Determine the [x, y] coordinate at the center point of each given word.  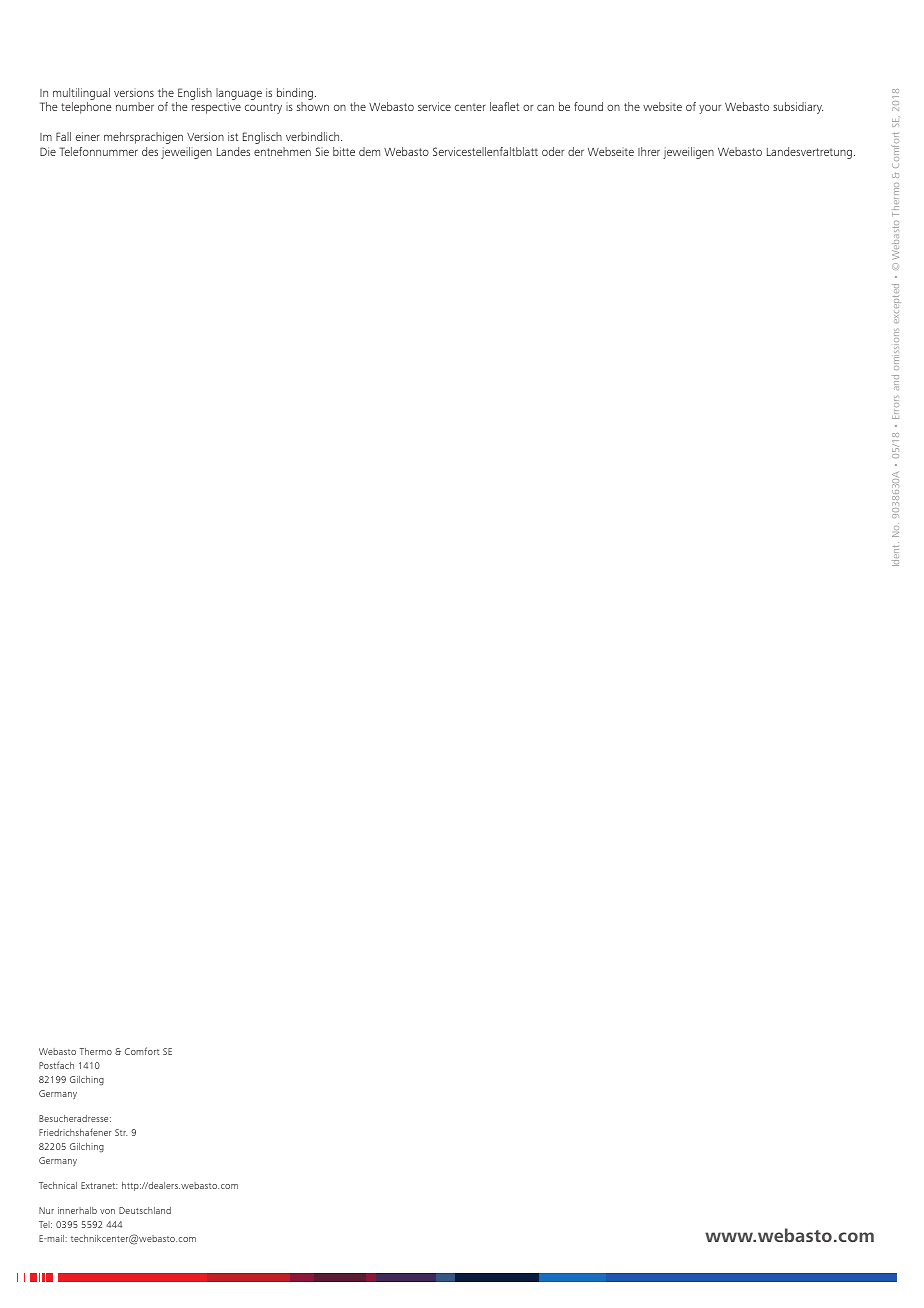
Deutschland [145, 1210]
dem [369, 151]
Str [121, 1132]
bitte [344, 151]
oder [553, 151]
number [135, 106]
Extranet [99, 1185]
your [710, 109]
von [107, 1211]
